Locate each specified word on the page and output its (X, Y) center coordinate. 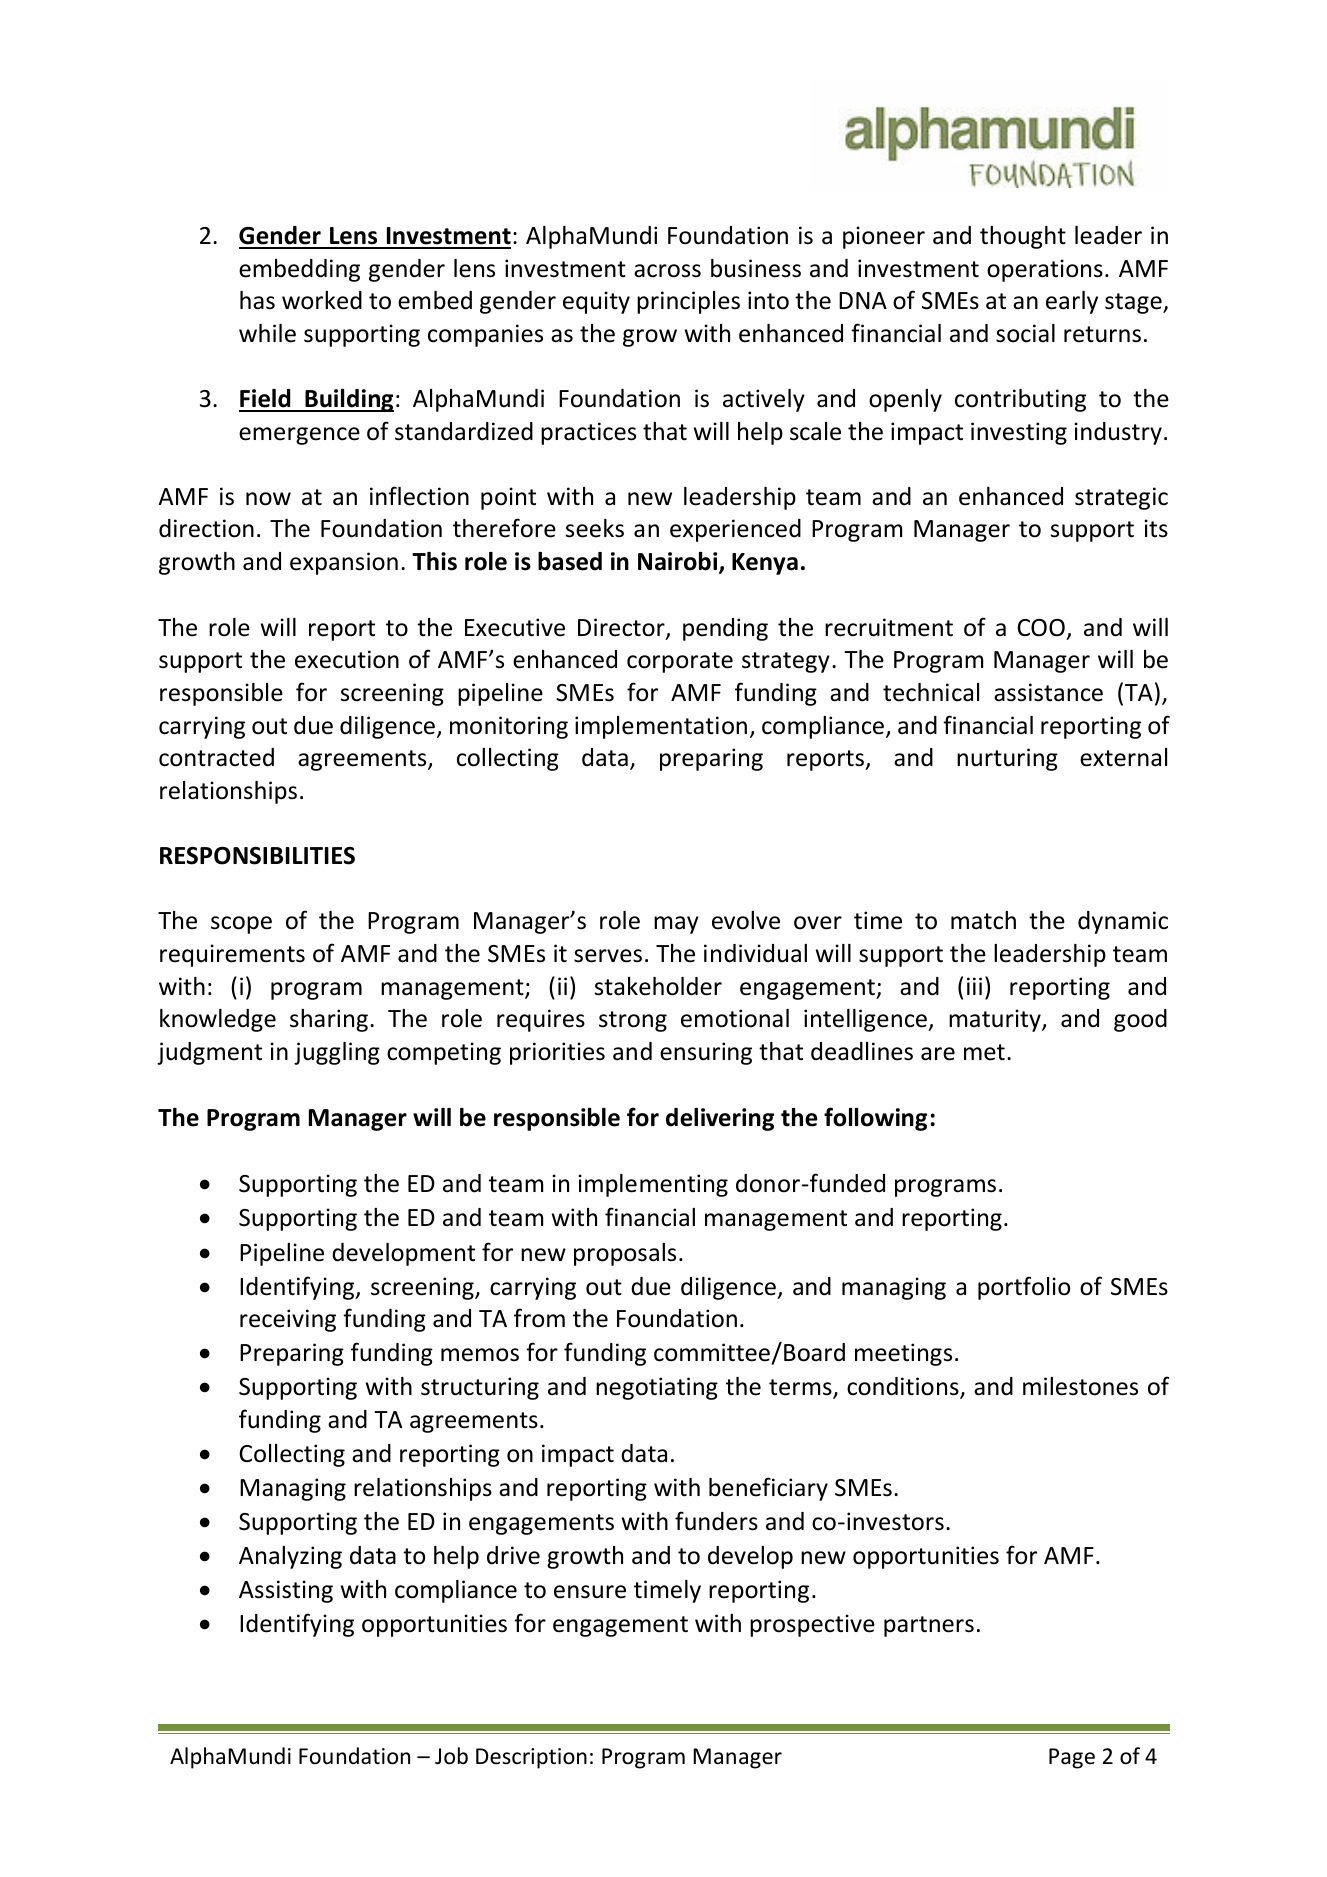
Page (1072, 1758)
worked (322, 300)
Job (451, 1756)
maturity (996, 1020)
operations (1045, 270)
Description (531, 1758)
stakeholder (658, 986)
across (667, 271)
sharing (329, 1020)
